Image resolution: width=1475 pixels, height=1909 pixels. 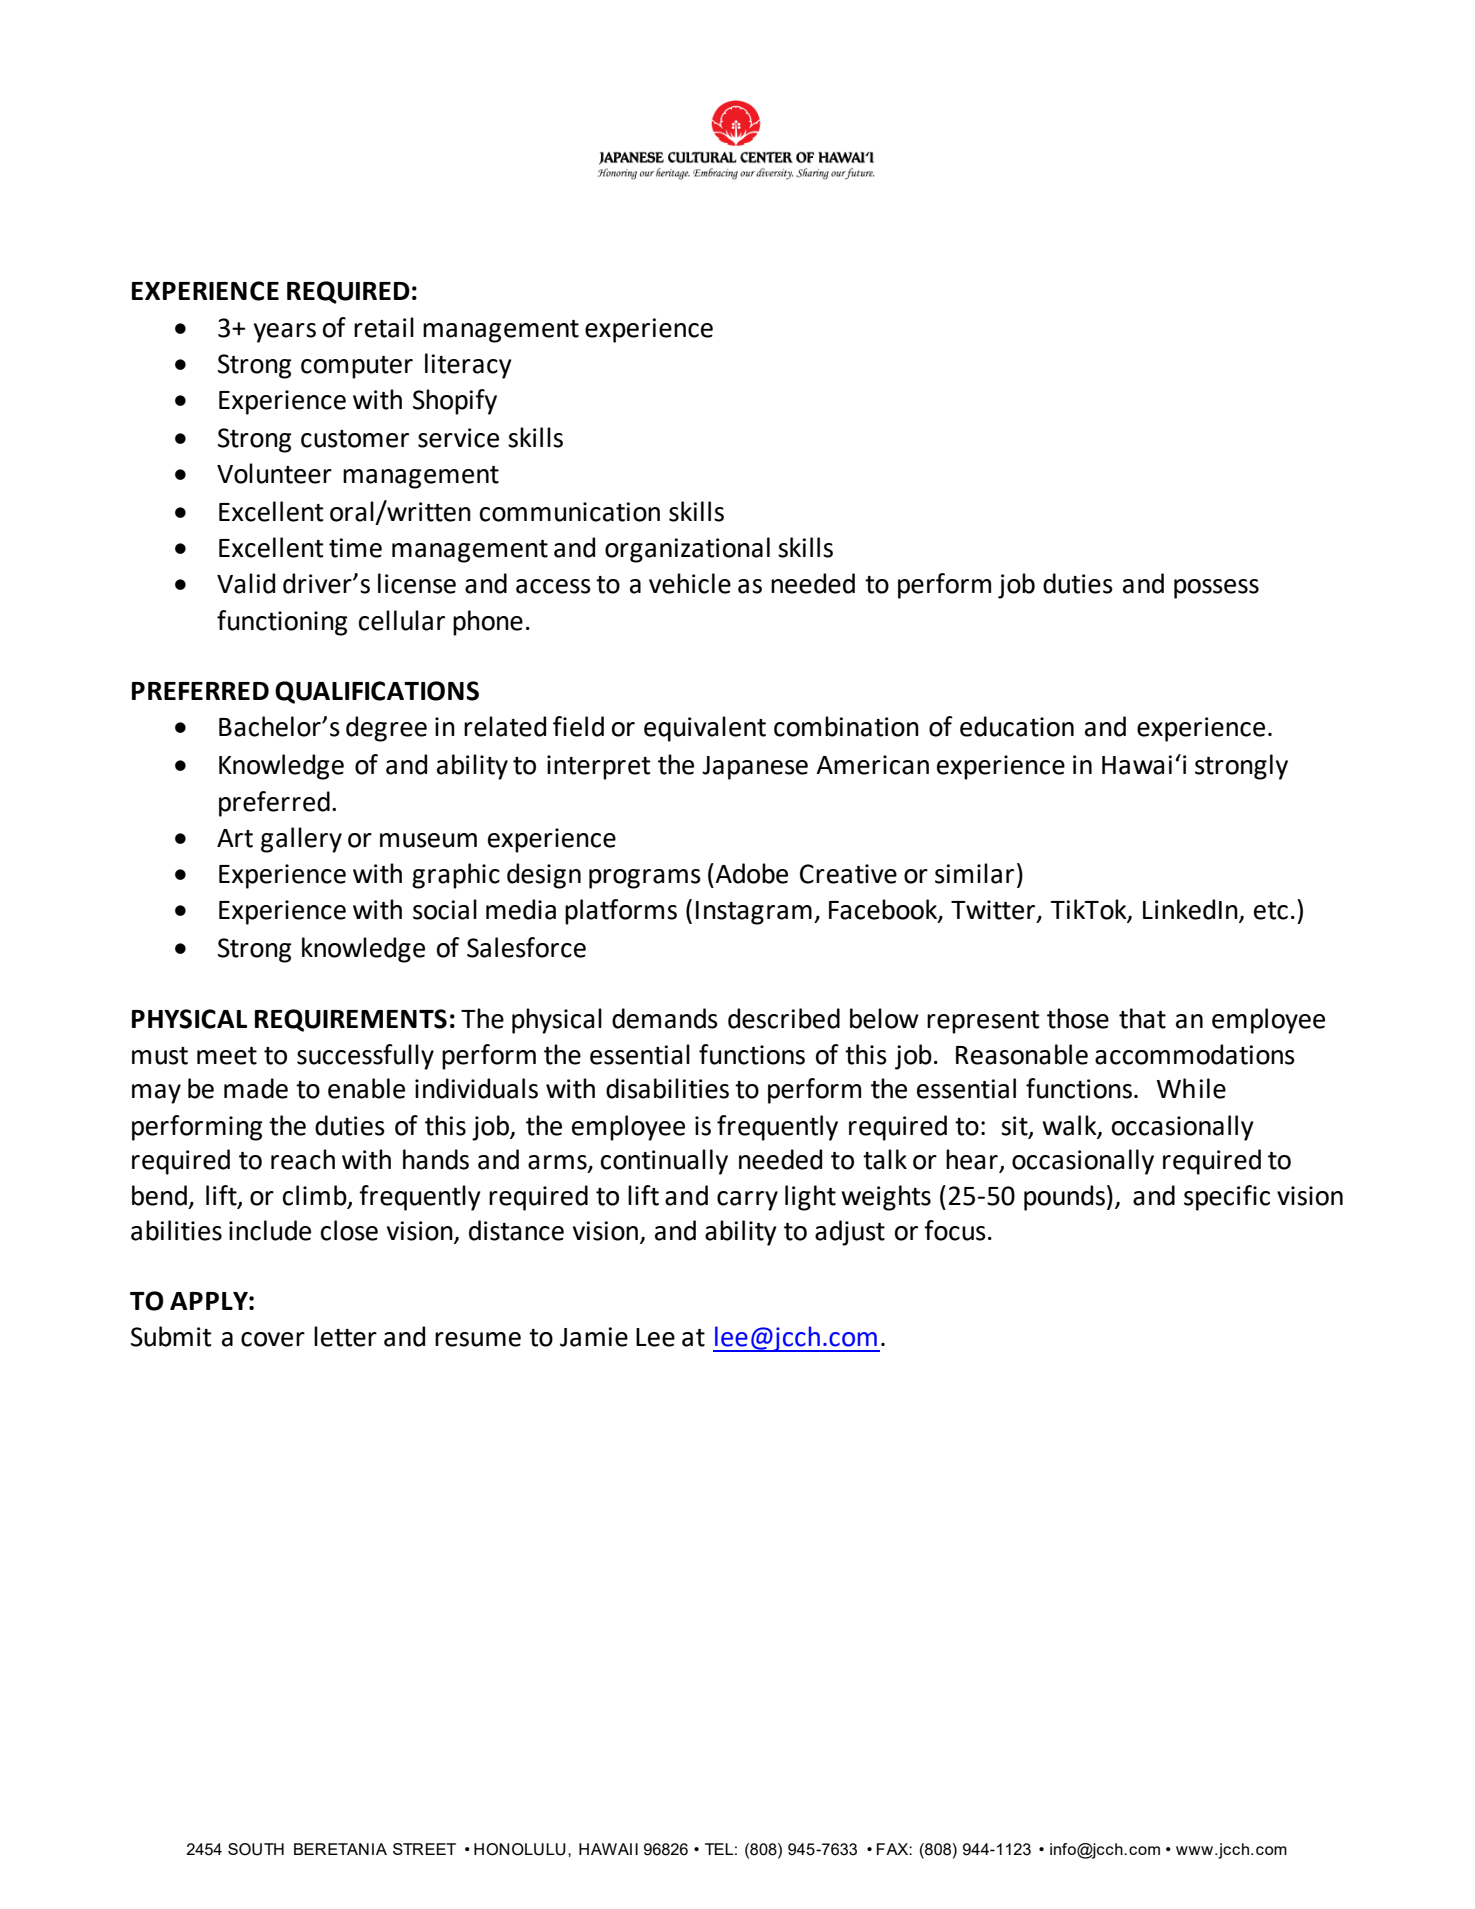 I want to click on possess, so click(x=1216, y=589).
